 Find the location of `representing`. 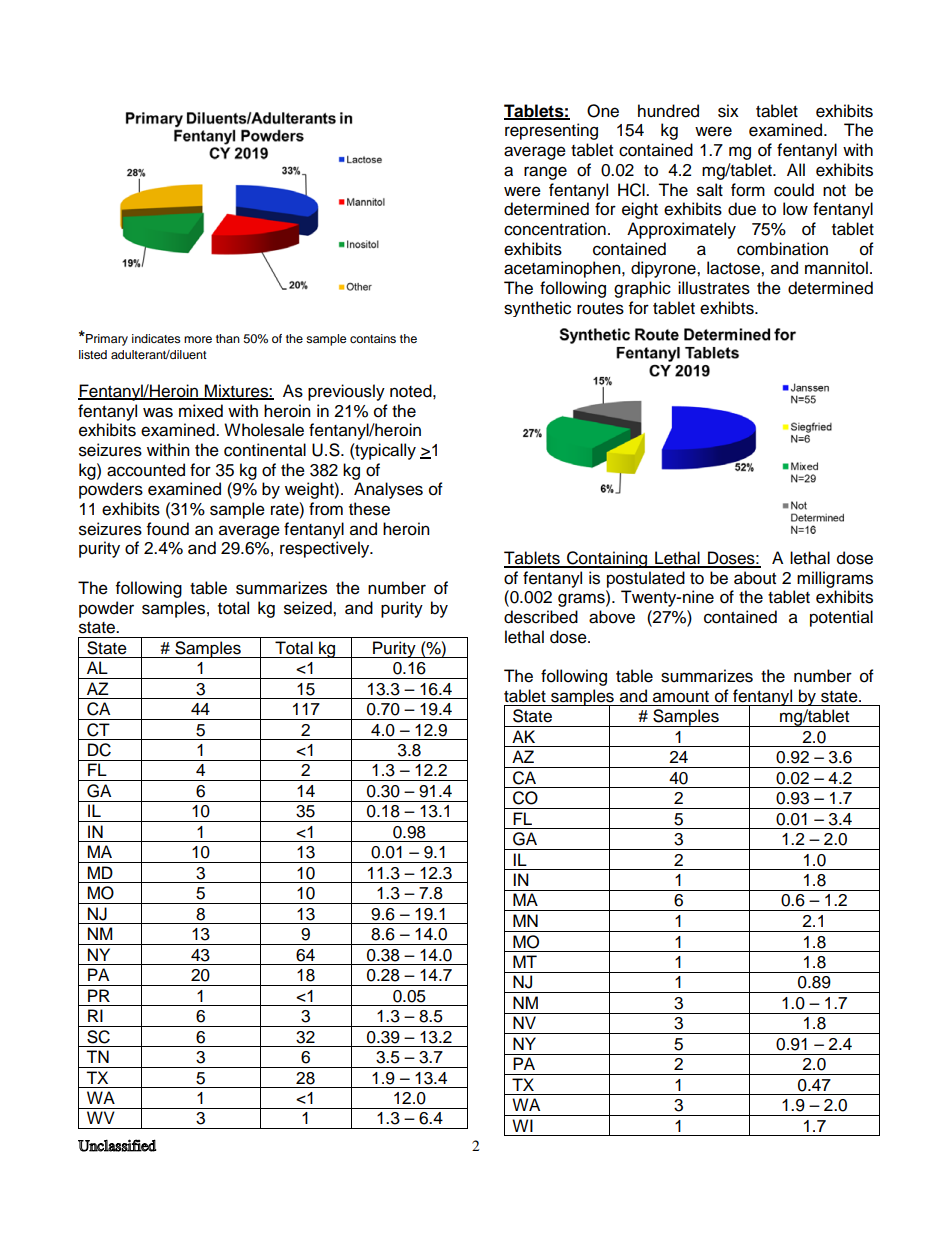

representing is located at coordinates (551, 131).
